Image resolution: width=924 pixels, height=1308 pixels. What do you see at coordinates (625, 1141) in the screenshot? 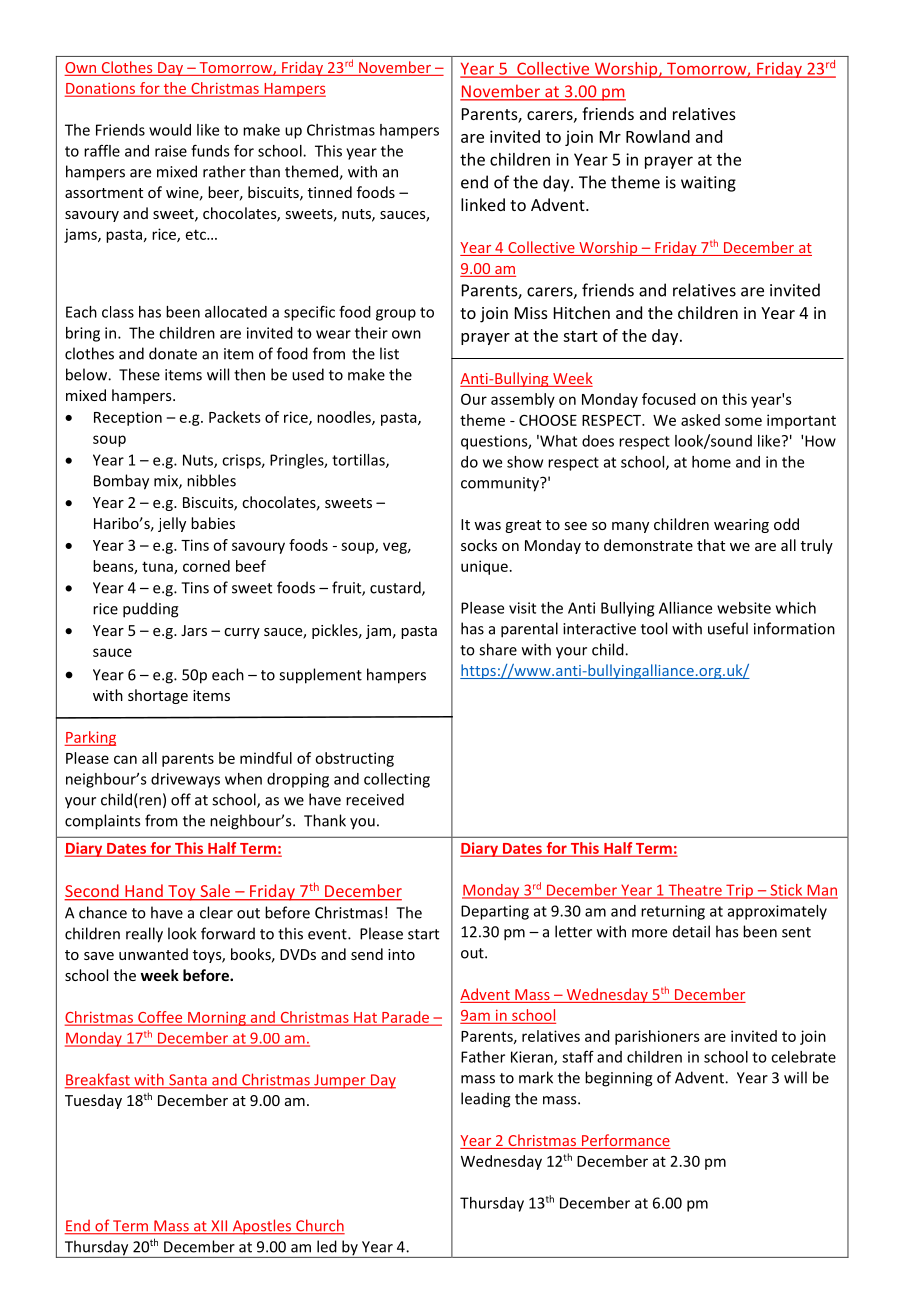
I see `Performance` at bounding box center [625, 1141].
